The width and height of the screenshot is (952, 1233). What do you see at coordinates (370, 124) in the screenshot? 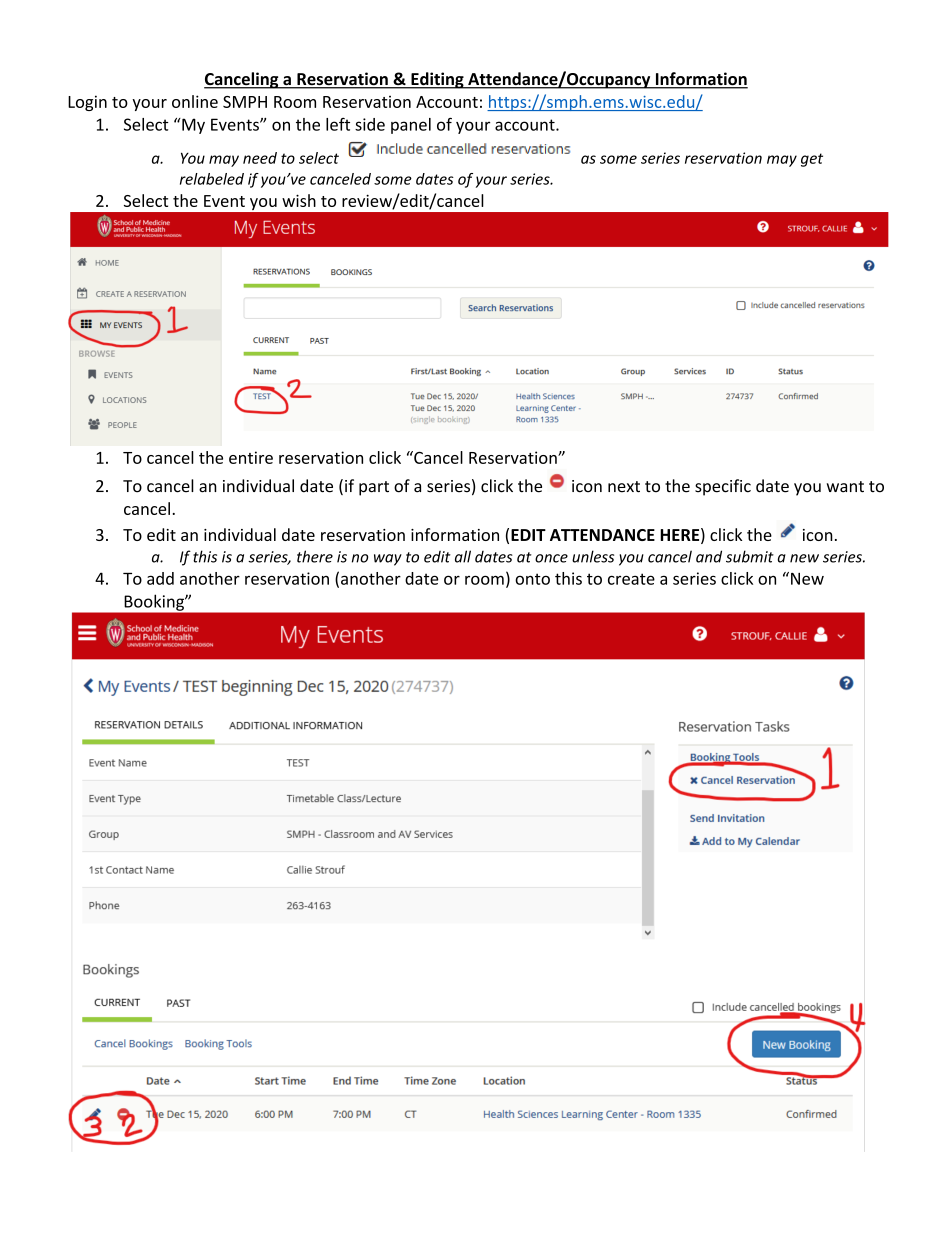
I see `side` at bounding box center [370, 124].
